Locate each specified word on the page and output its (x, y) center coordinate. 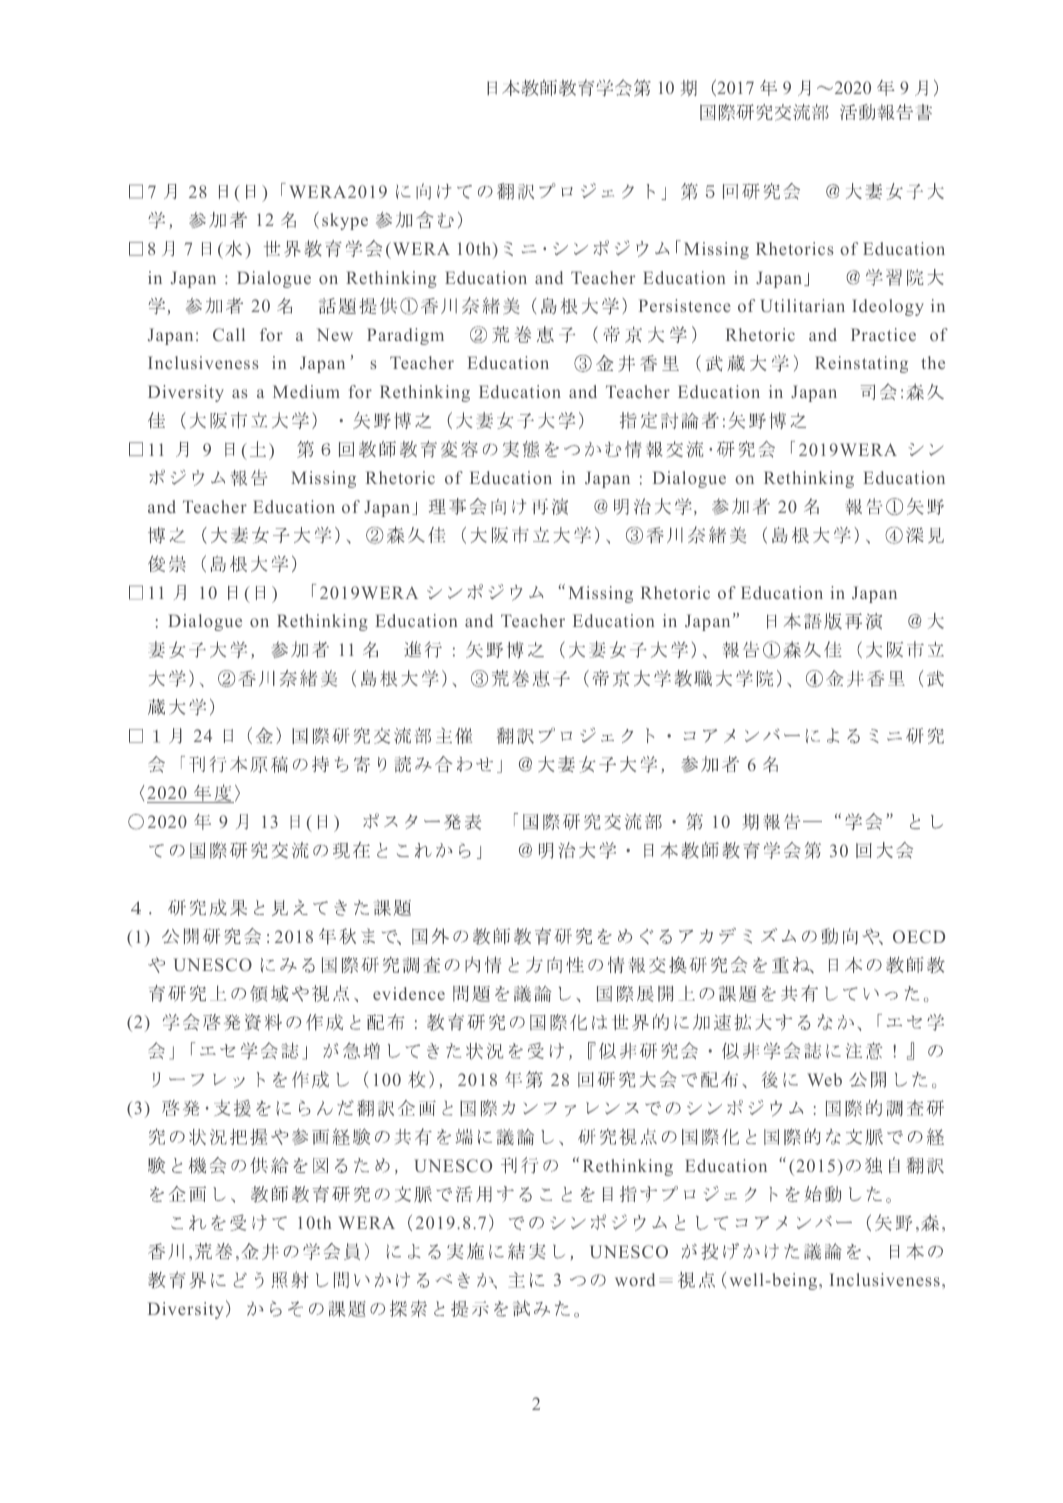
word (635, 1279)
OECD (919, 936)
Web (824, 1079)
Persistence (685, 305)
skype (345, 221)
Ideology (888, 307)
